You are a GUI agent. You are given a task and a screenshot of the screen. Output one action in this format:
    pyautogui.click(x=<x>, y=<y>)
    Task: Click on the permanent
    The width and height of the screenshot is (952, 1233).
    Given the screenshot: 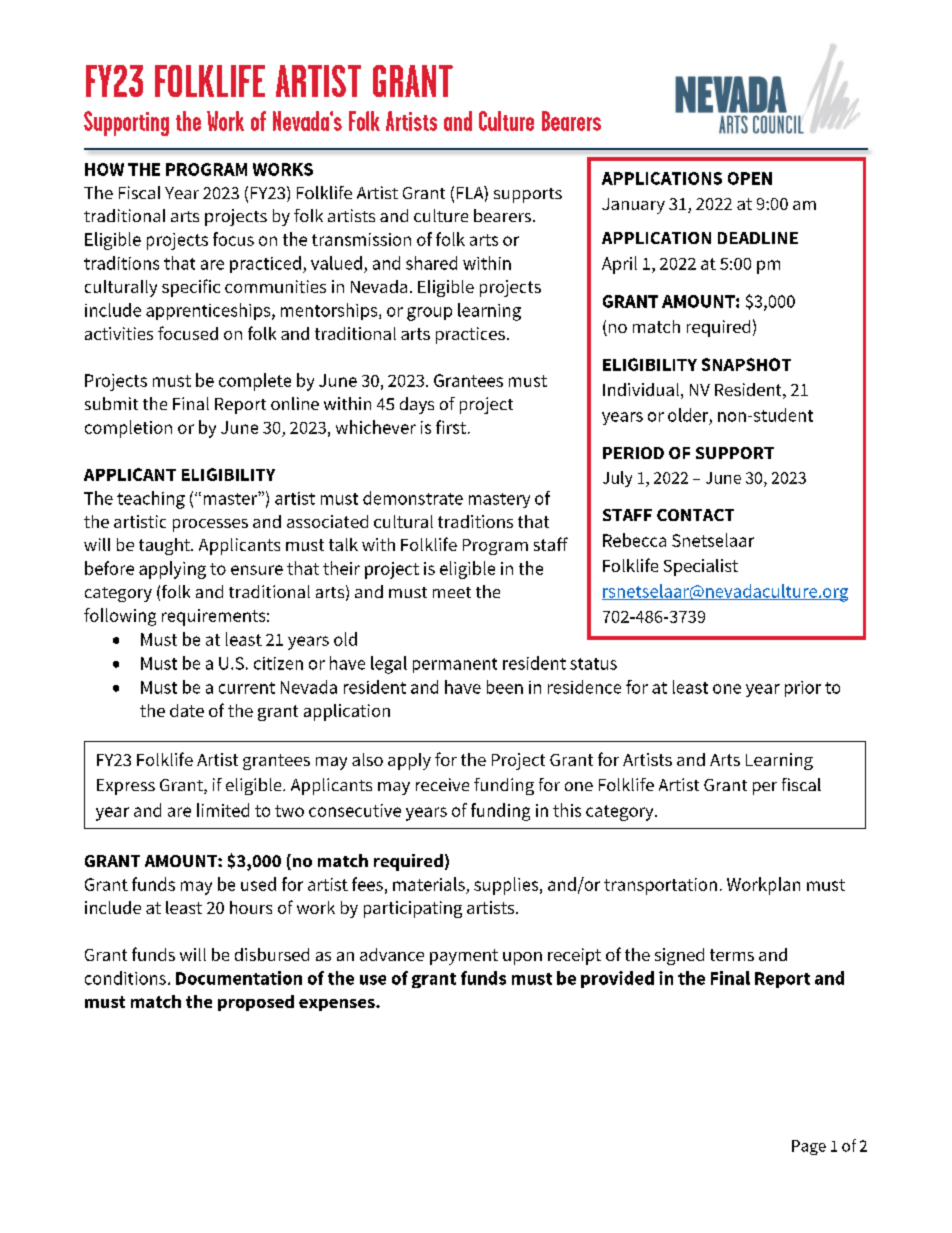 What is the action you would take?
    pyautogui.click(x=455, y=665)
